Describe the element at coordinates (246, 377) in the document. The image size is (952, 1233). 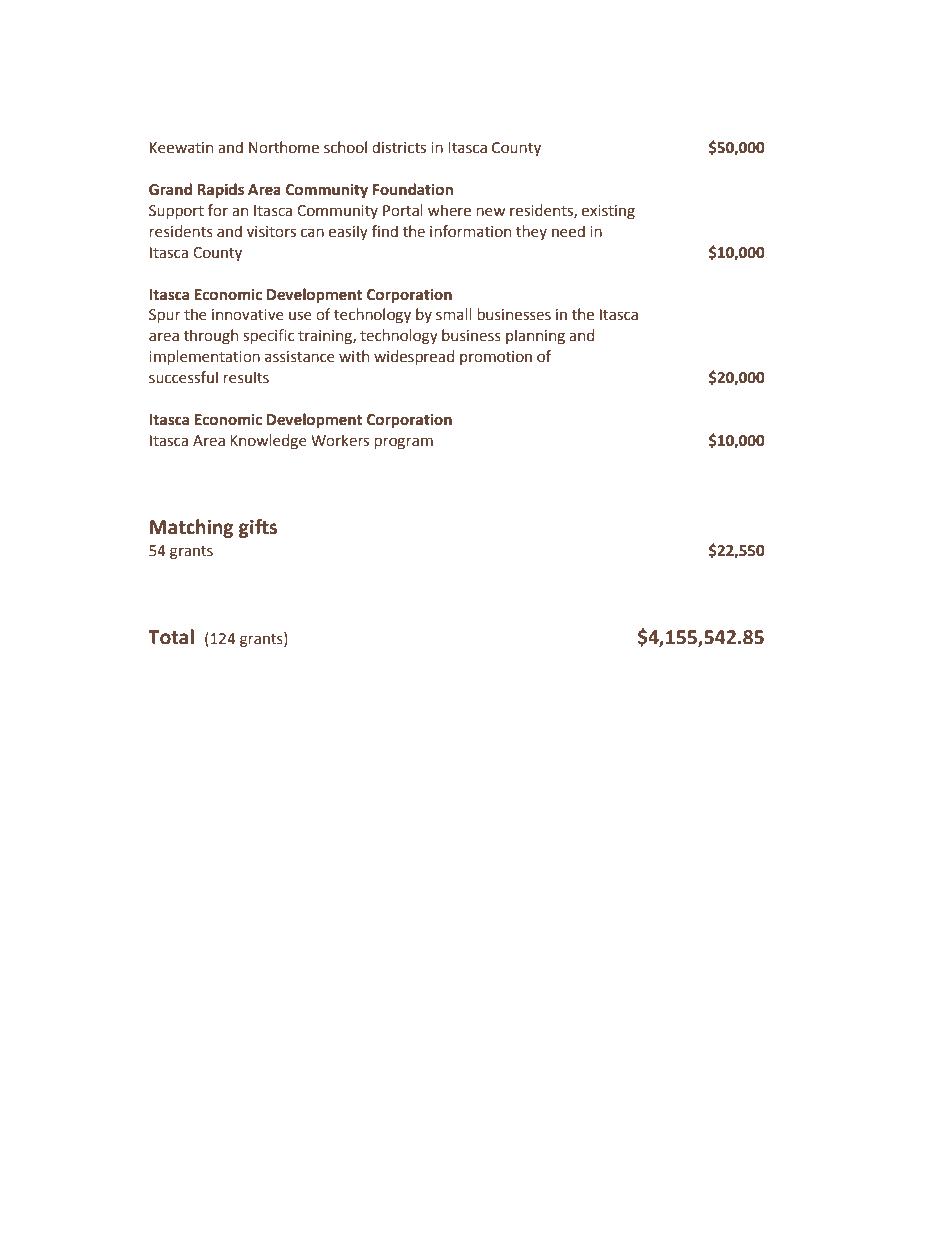
I see `results` at that location.
